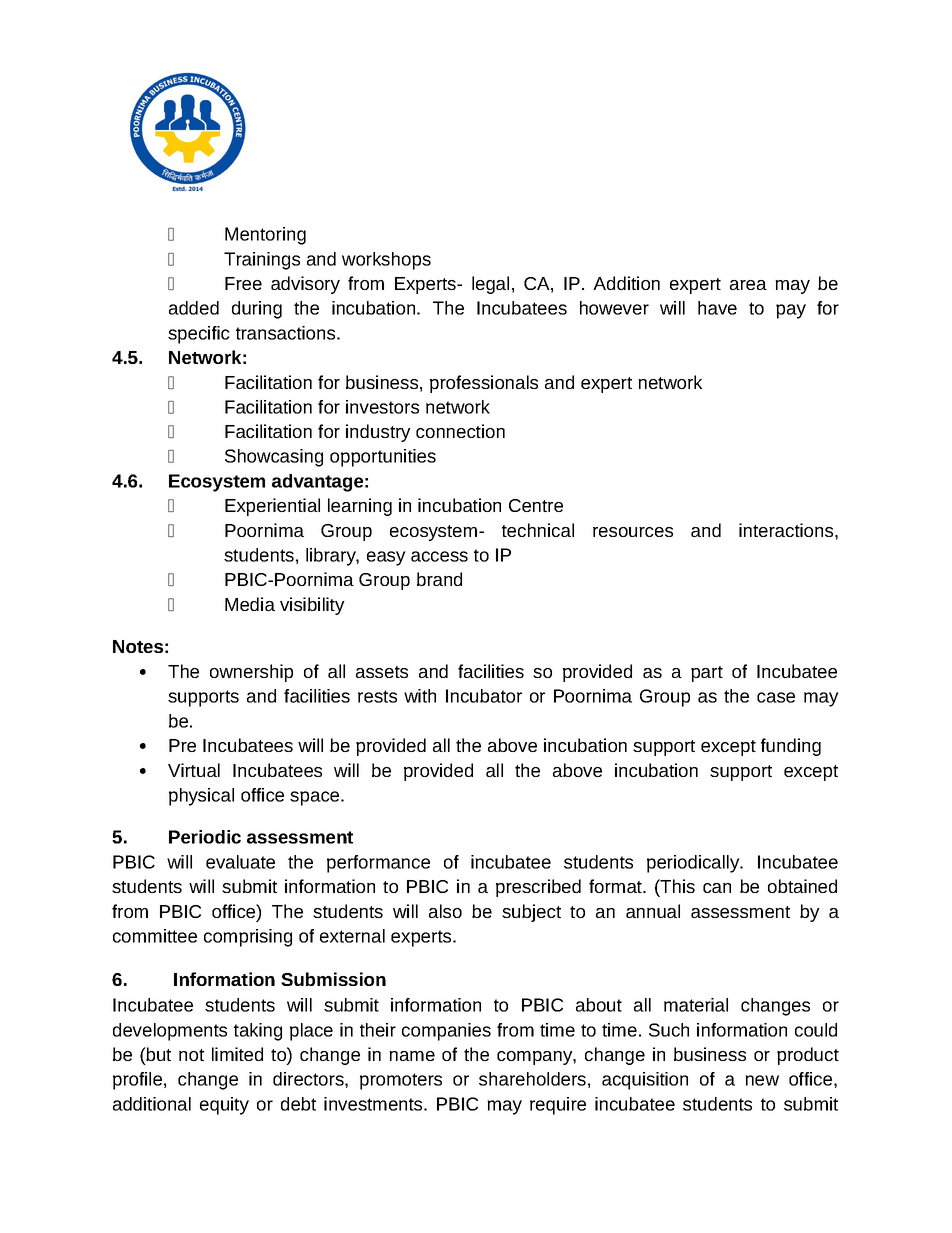 This screenshot has height=1233, width=952. What do you see at coordinates (262, 261) in the screenshot?
I see `Trainings` at bounding box center [262, 261].
